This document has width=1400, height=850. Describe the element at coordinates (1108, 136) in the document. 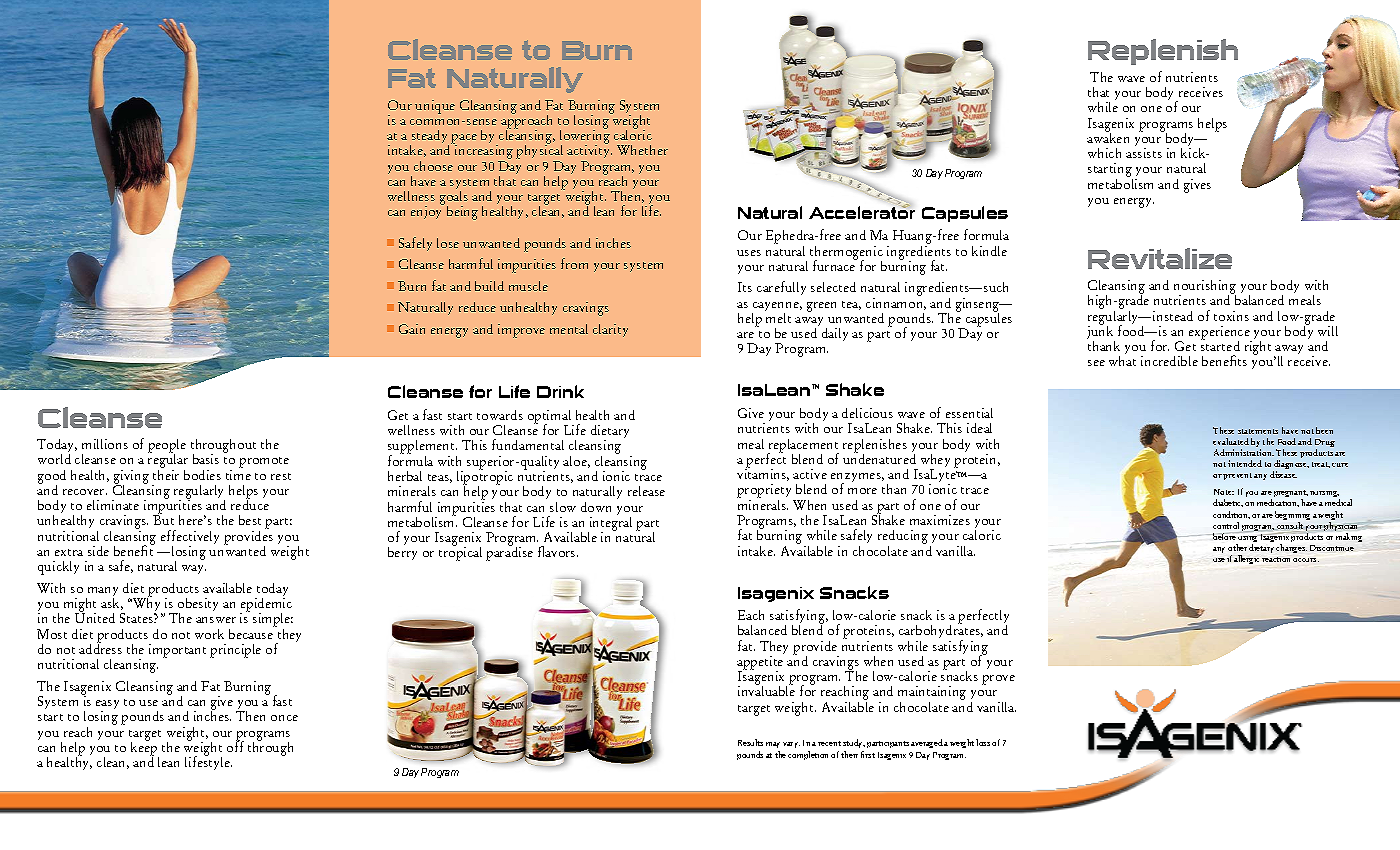

I see `awaken` at that location.
